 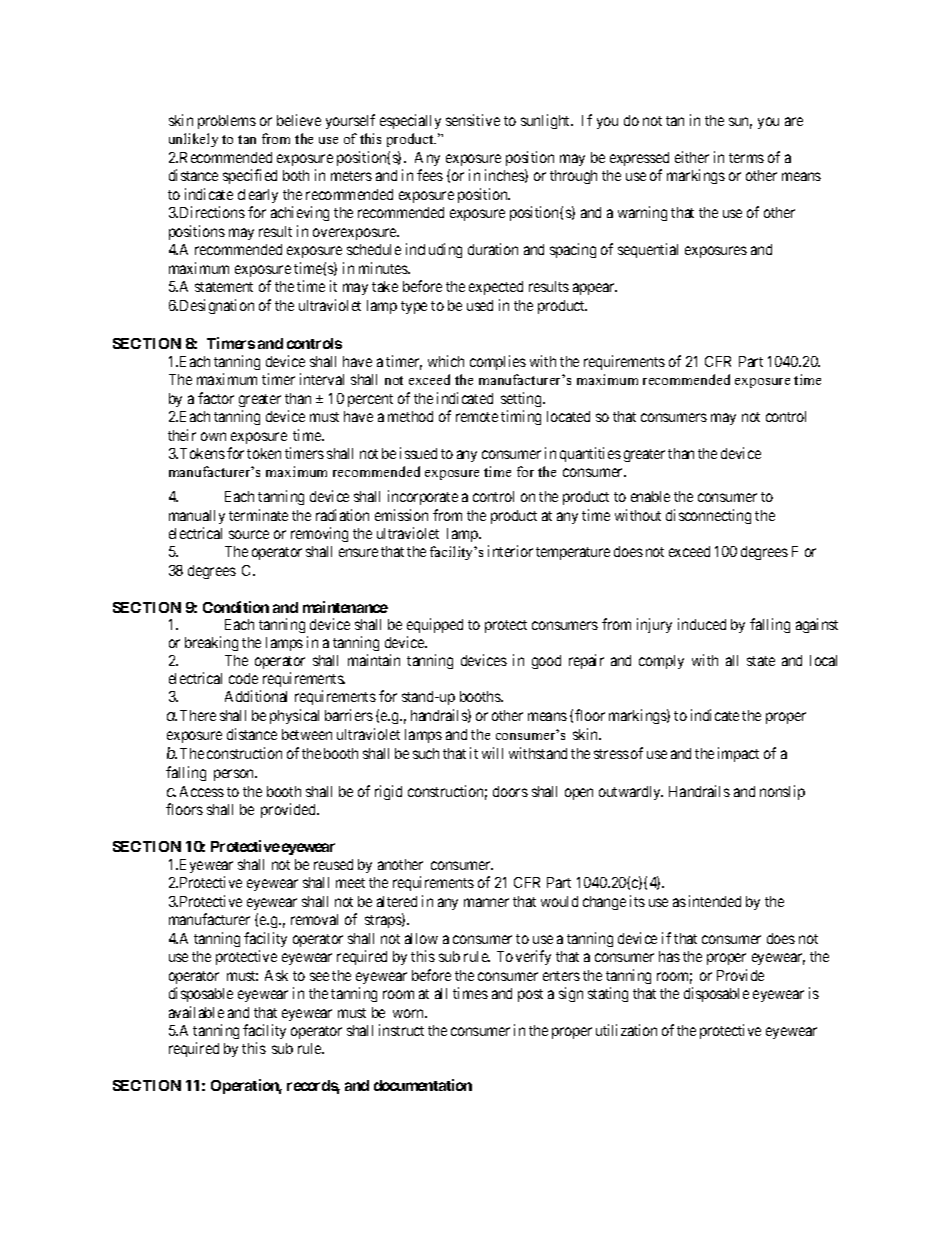 What do you see at coordinates (530, 995) in the image?
I see `post` at bounding box center [530, 995].
